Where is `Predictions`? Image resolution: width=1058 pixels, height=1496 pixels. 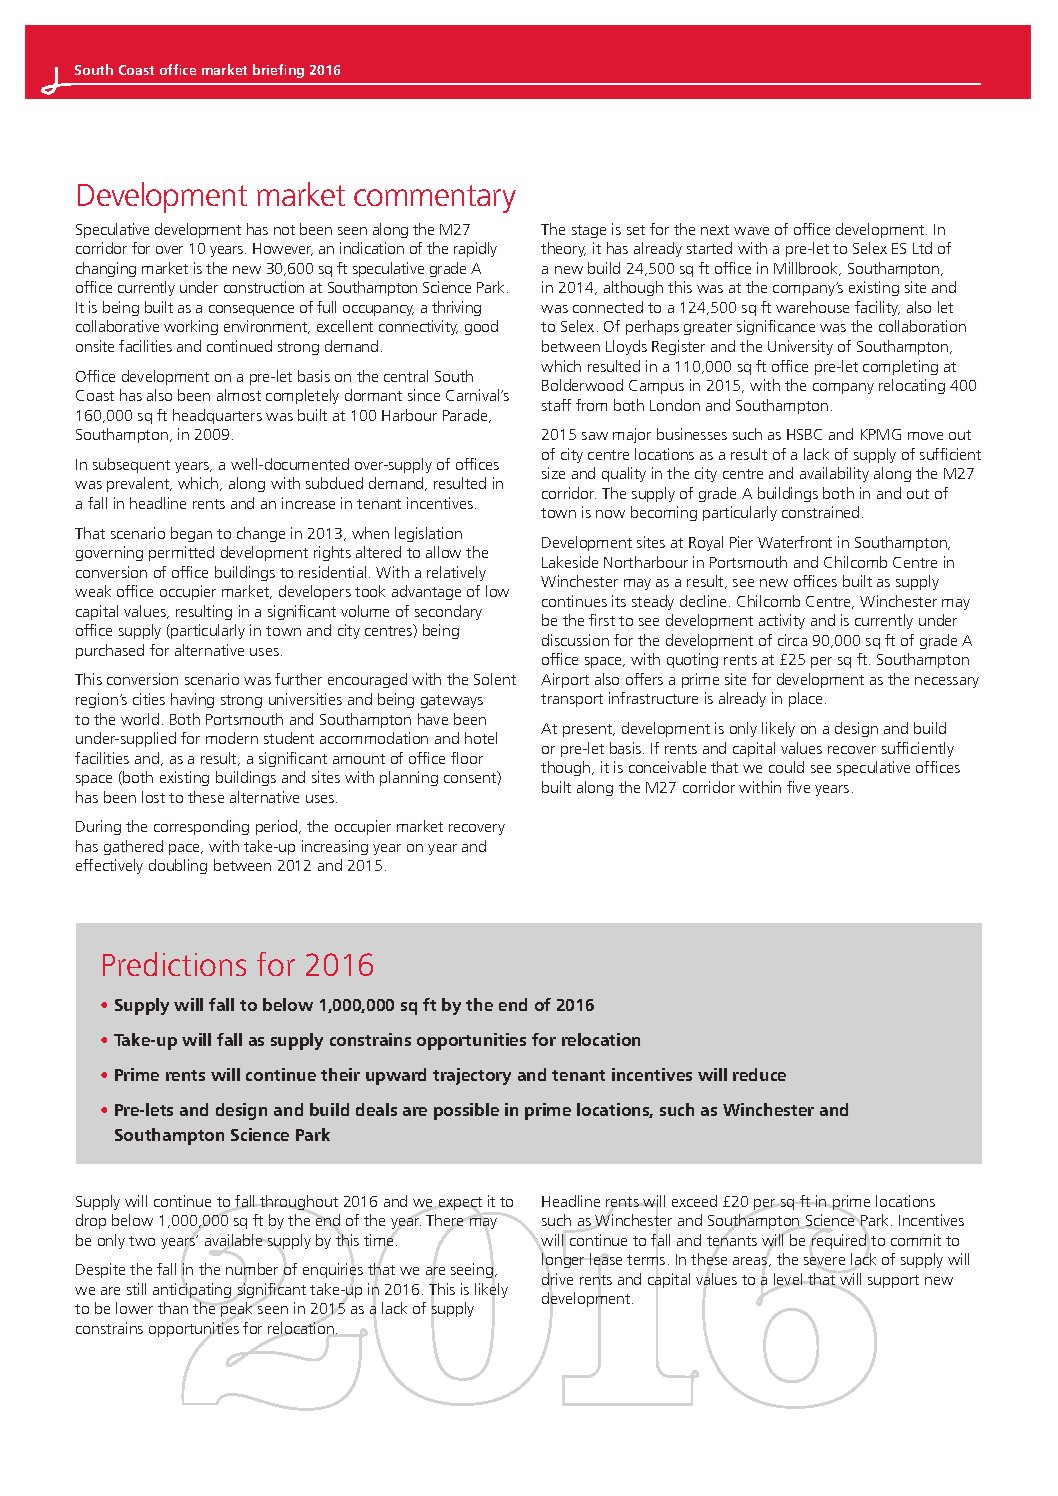
Predictions is located at coordinates (174, 964).
